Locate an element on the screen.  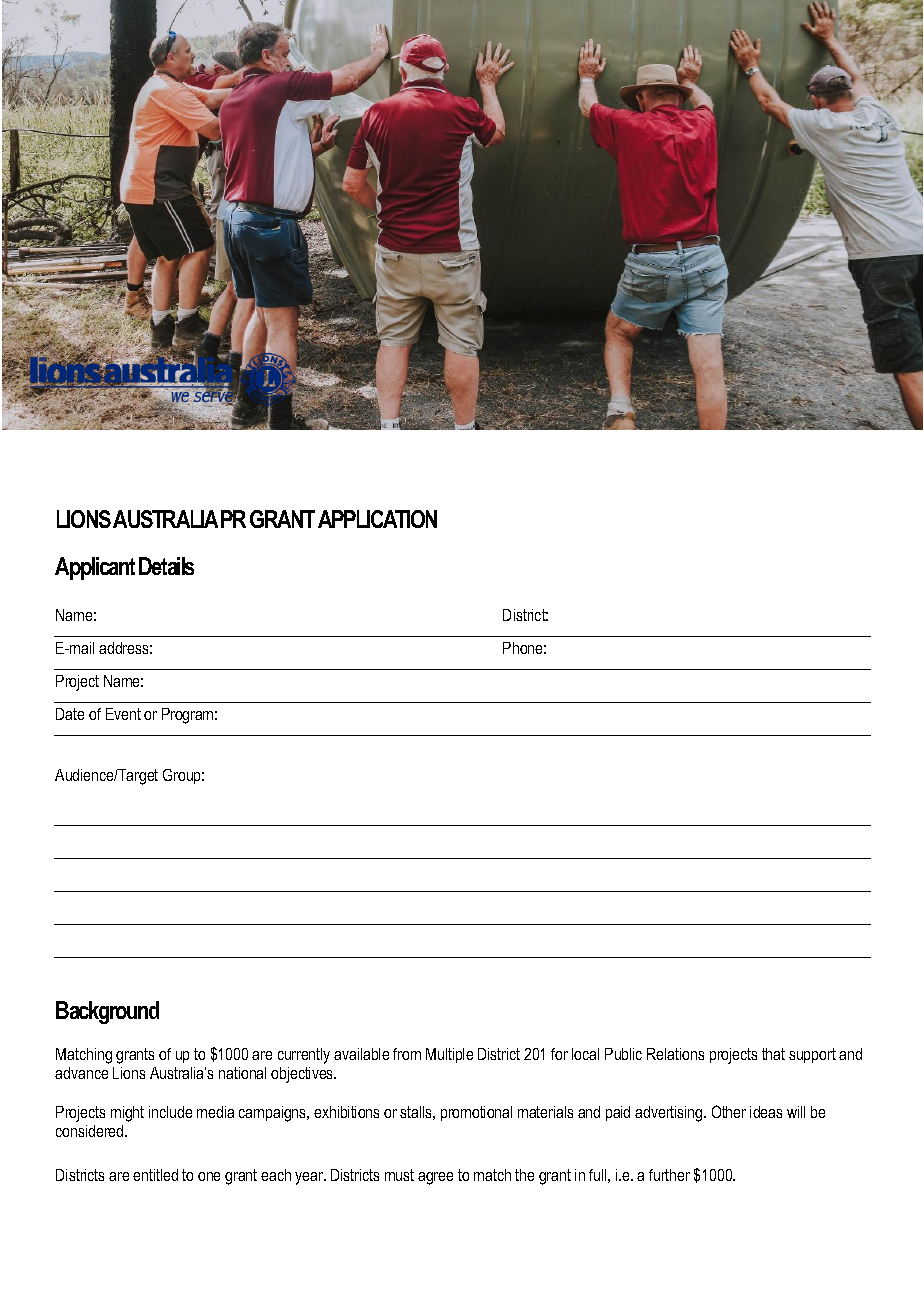
APPLICATION is located at coordinates (377, 519).
